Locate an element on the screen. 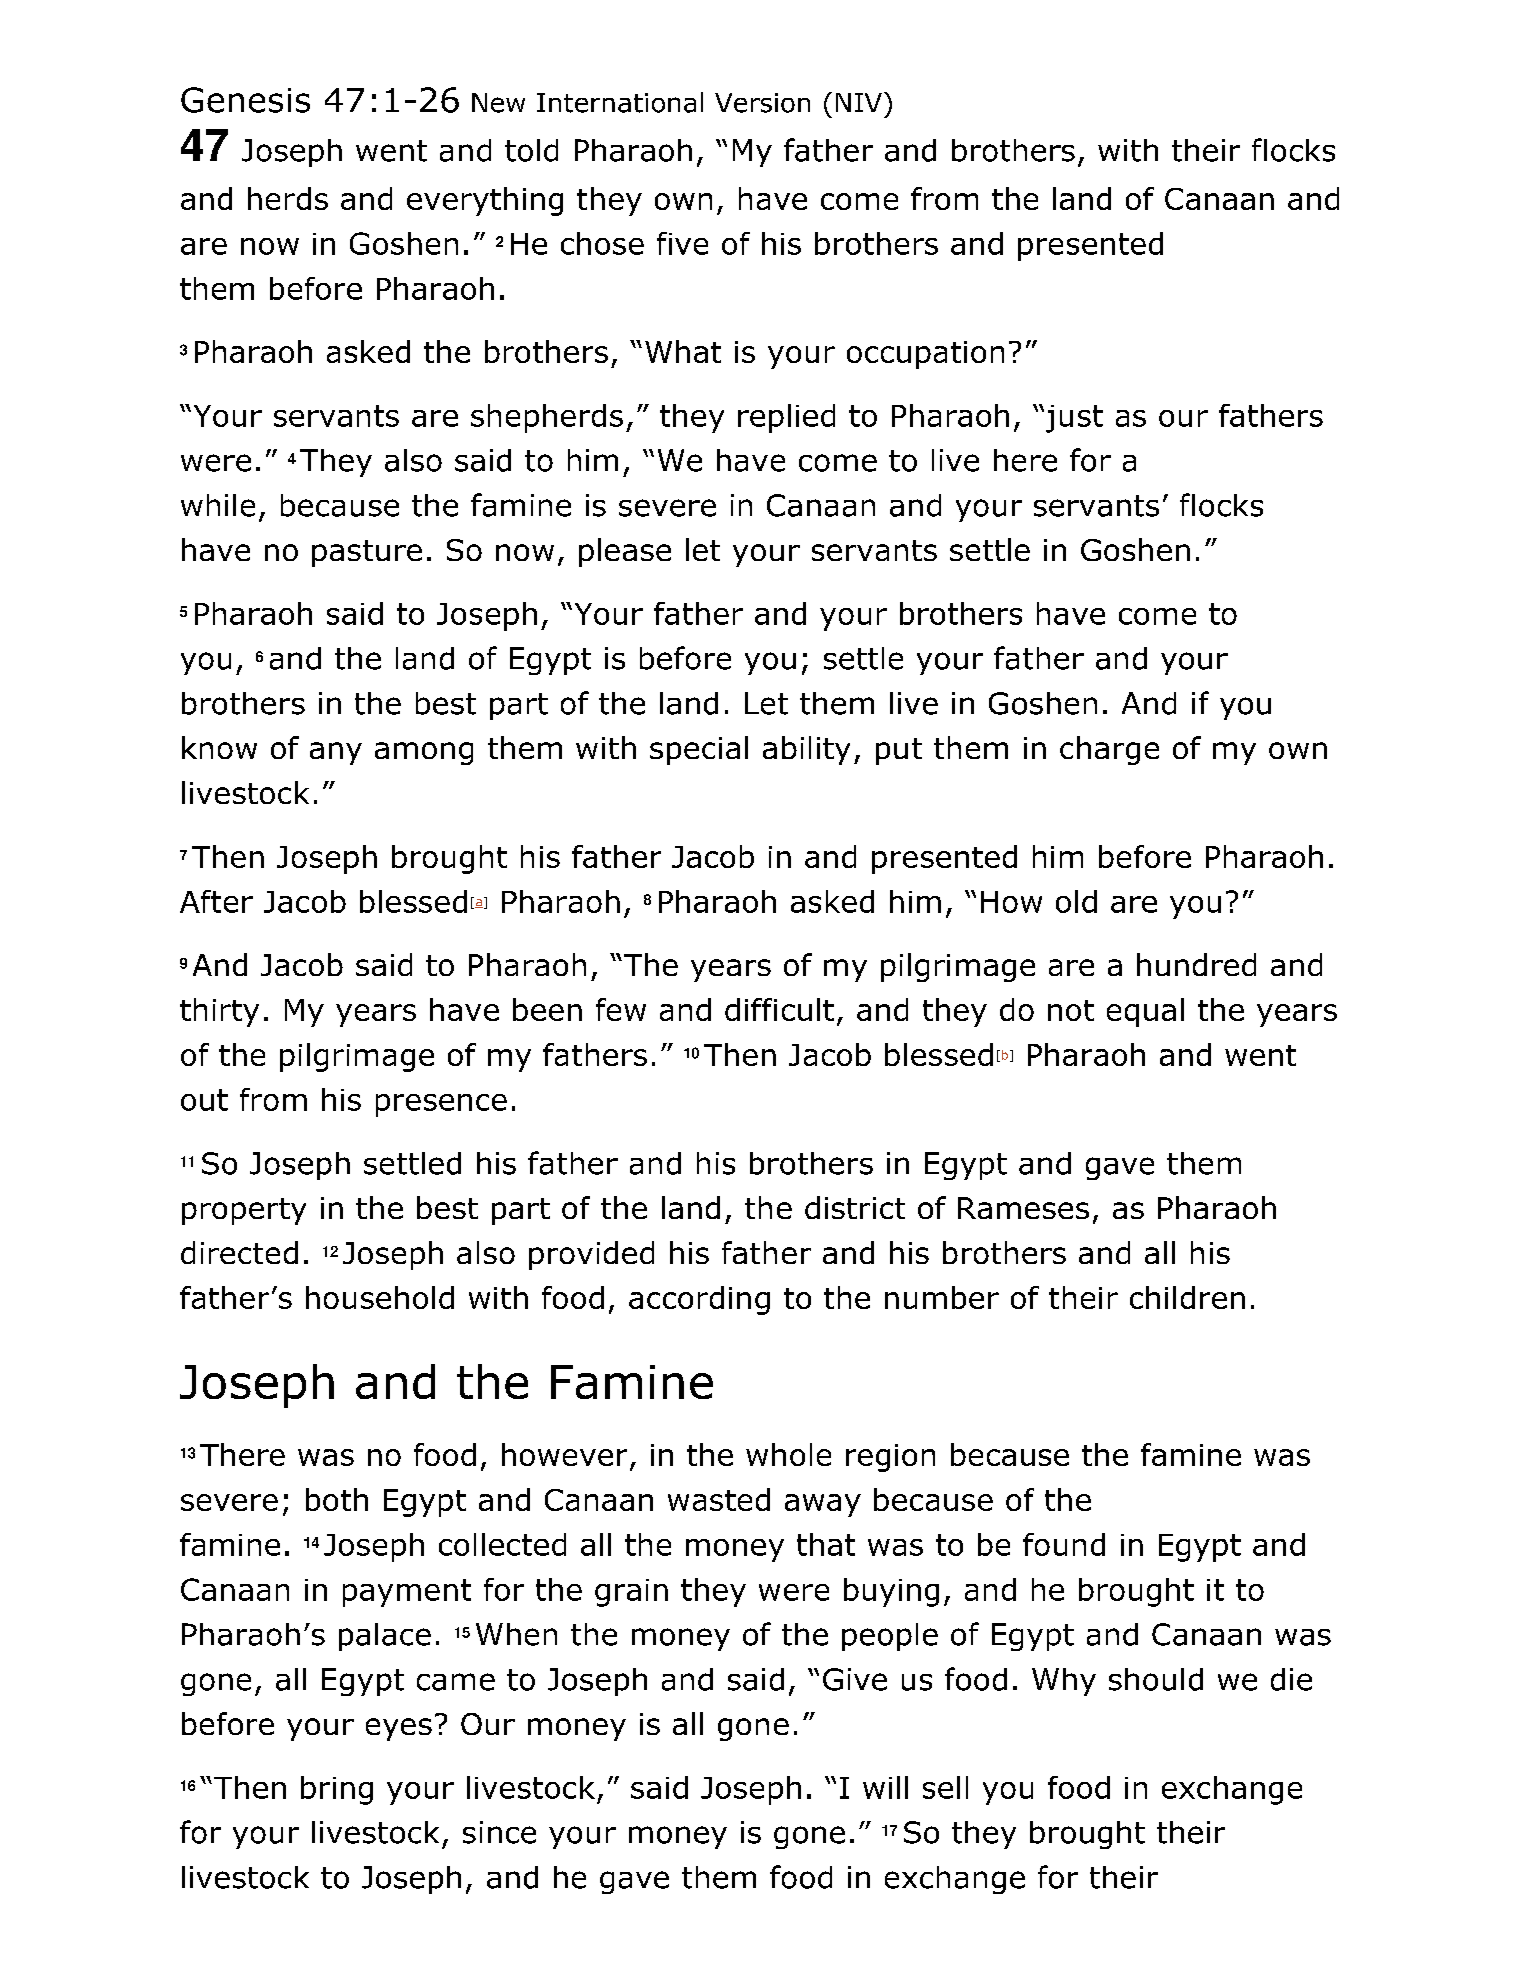 This screenshot has height=1974, width=1525. Genesis is located at coordinates (245, 100).
